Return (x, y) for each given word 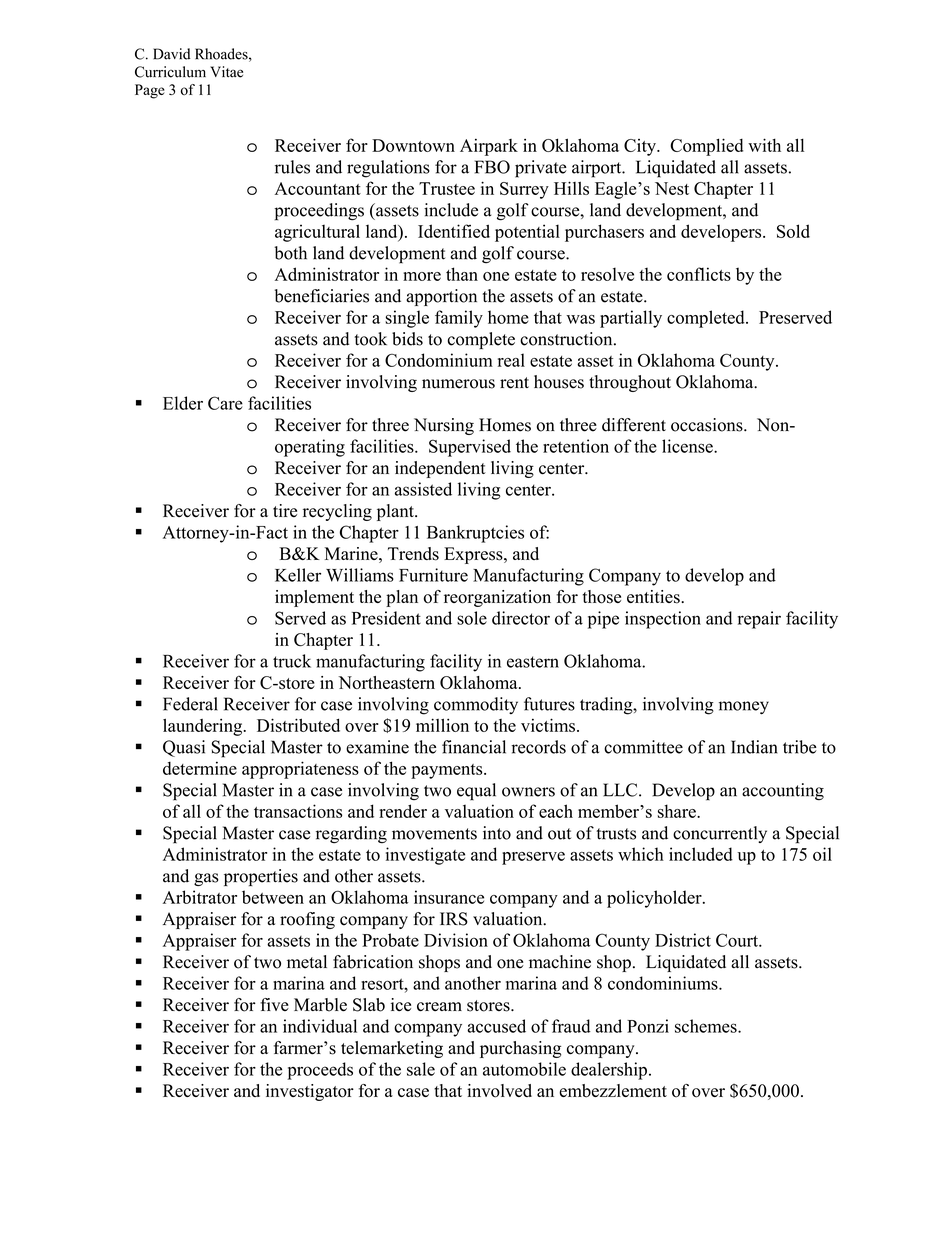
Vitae (226, 72)
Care (225, 403)
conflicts (699, 274)
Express (474, 555)
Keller (298, 575)
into (497, 833)
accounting (783, 792)
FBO (492, 167)
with (764, 145)
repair (759, 620)
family (459, 319)
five (274, 1004)
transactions (298, 811)
